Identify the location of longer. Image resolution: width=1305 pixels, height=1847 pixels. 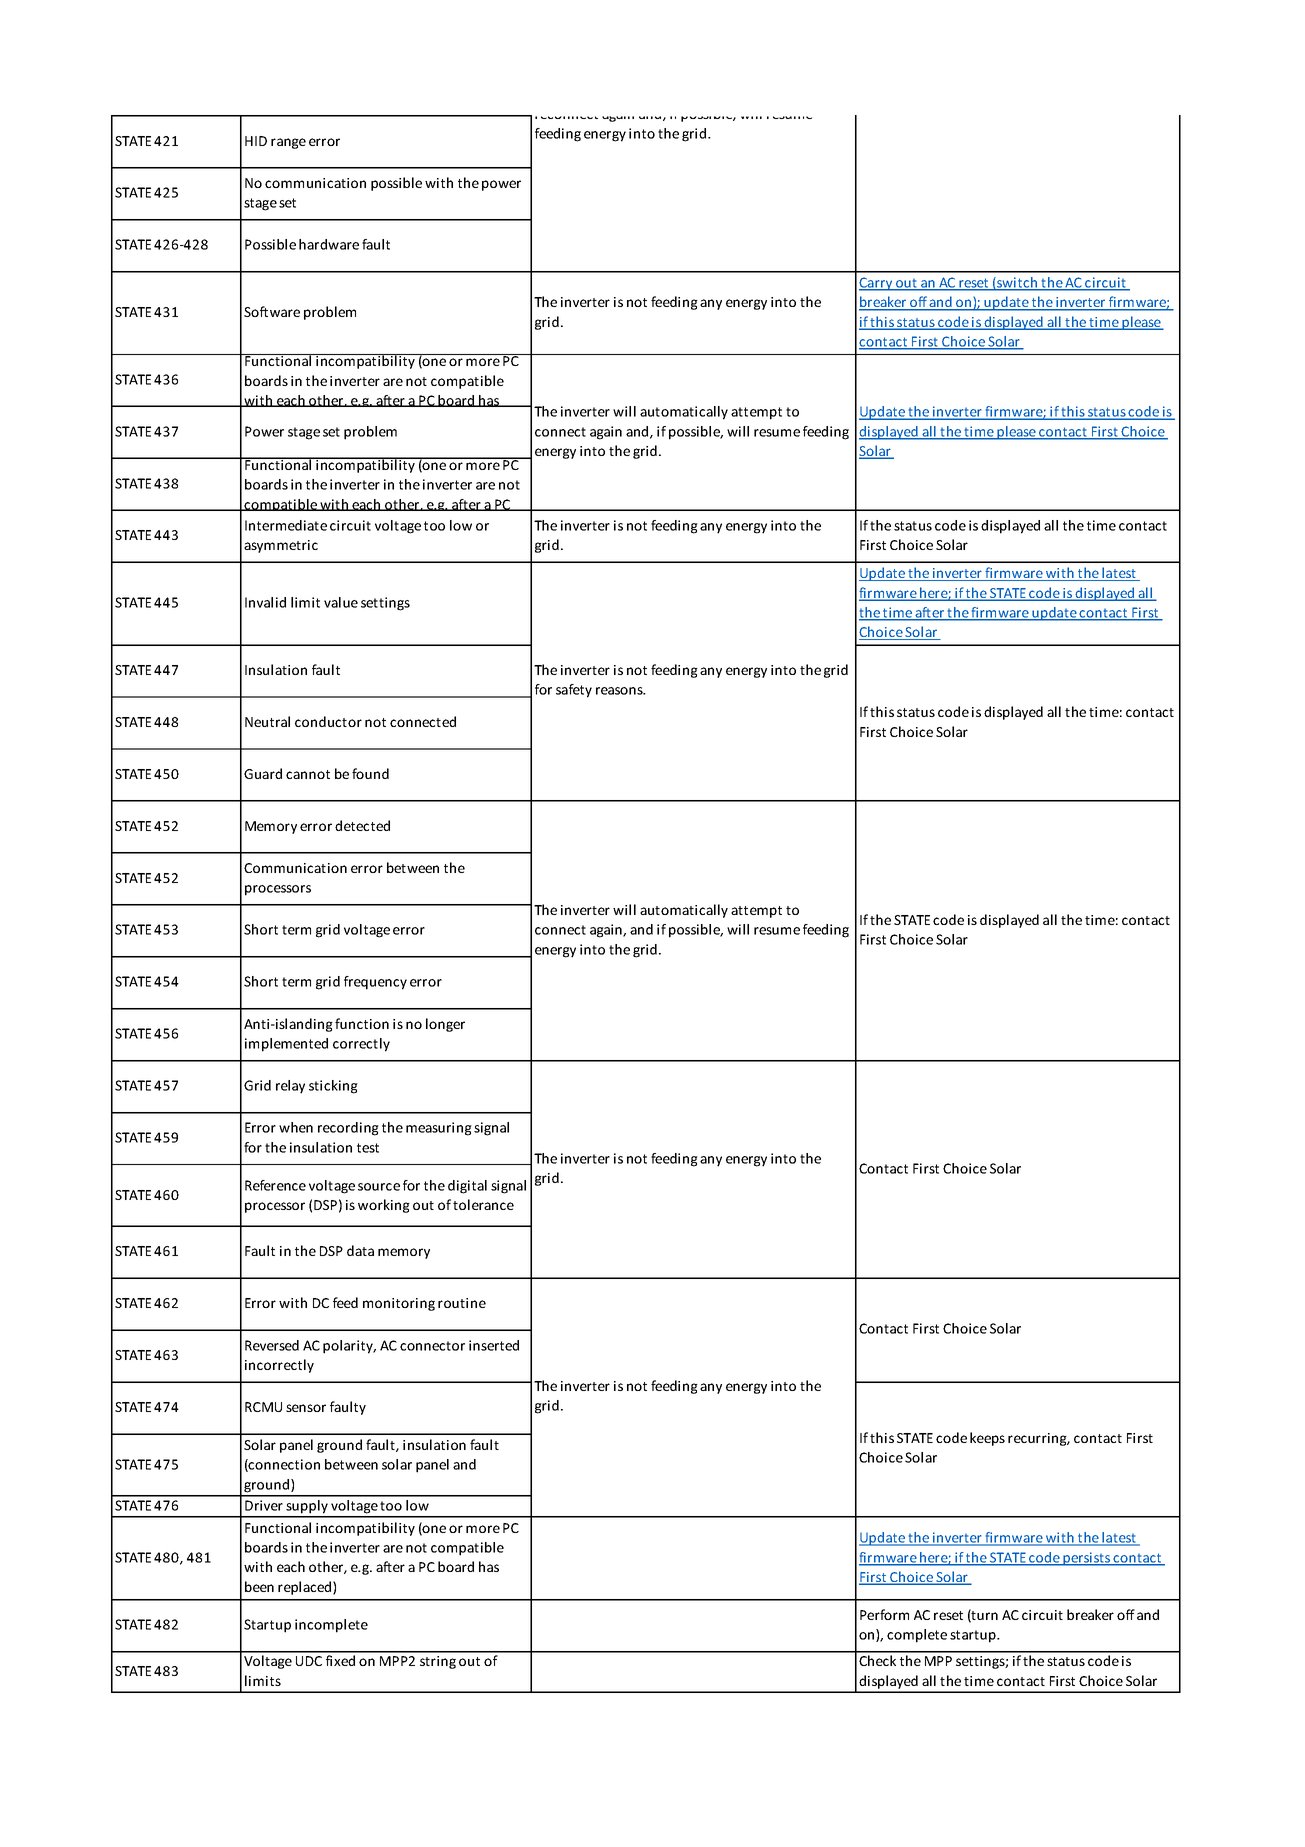
(445, 1025).
